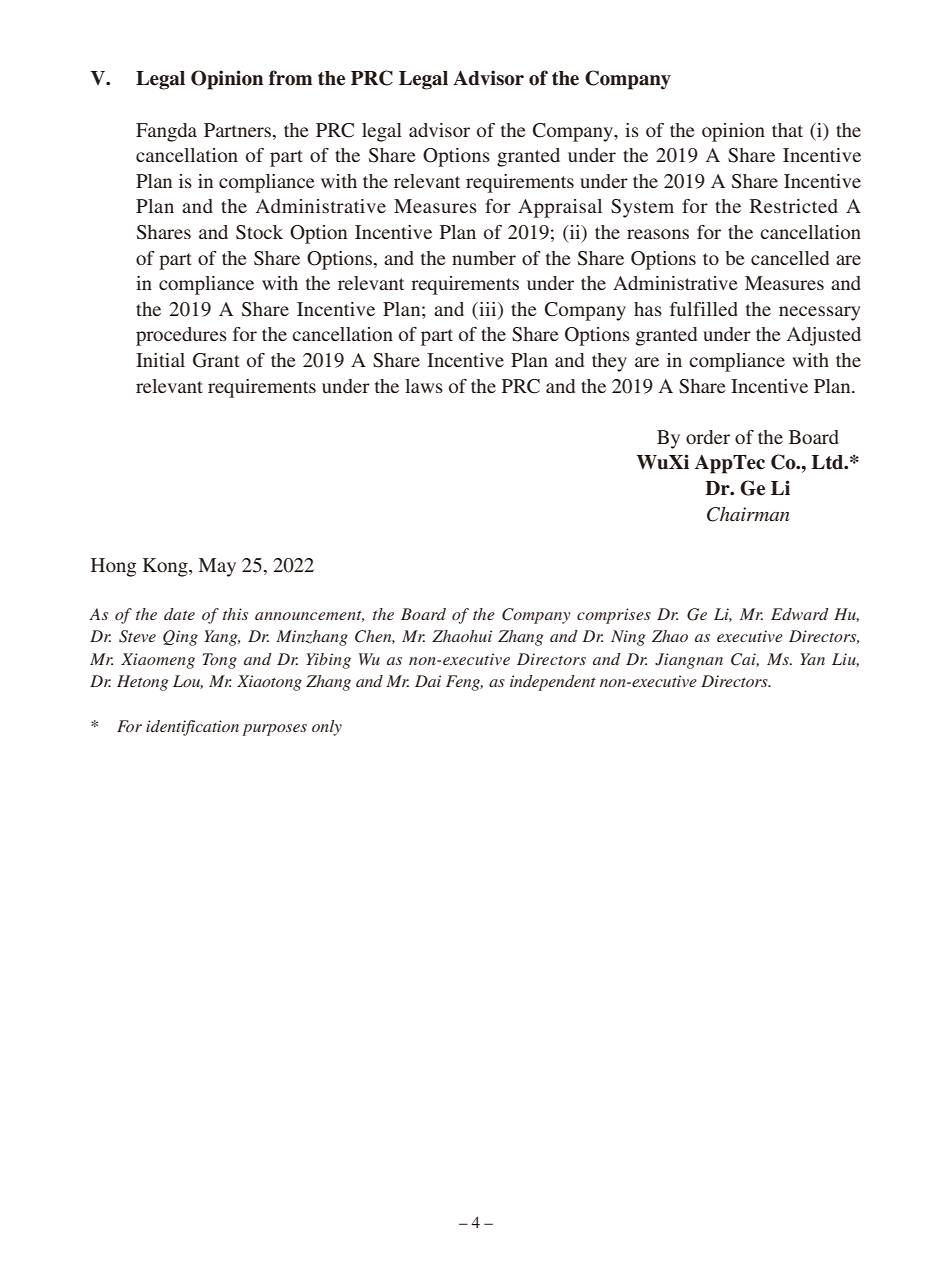  What do you see at coordinates (424, 386) in the screenshot?
I see `laws` at bounding box center [424, 386].
